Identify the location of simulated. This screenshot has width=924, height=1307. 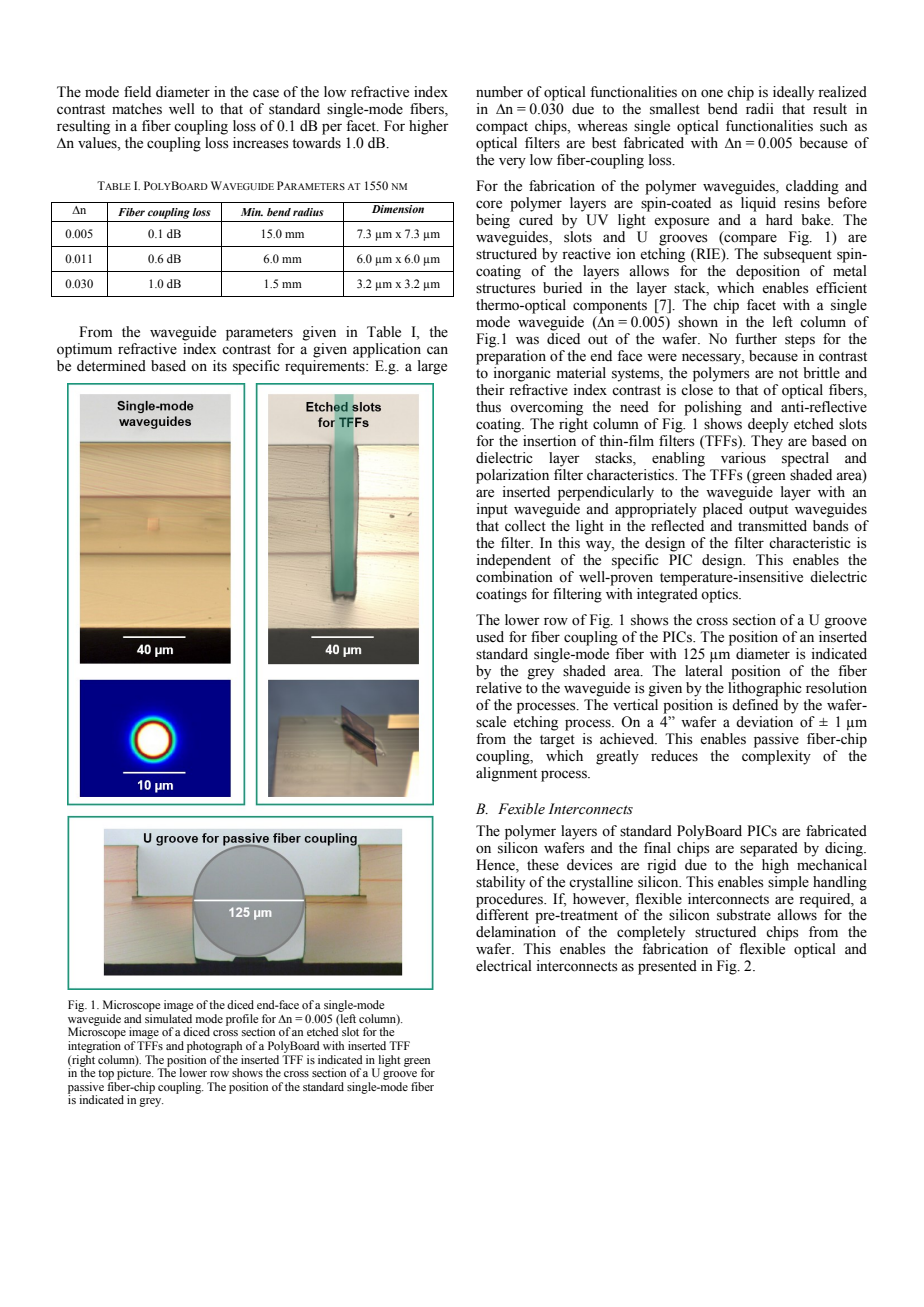
(168, 1018).
